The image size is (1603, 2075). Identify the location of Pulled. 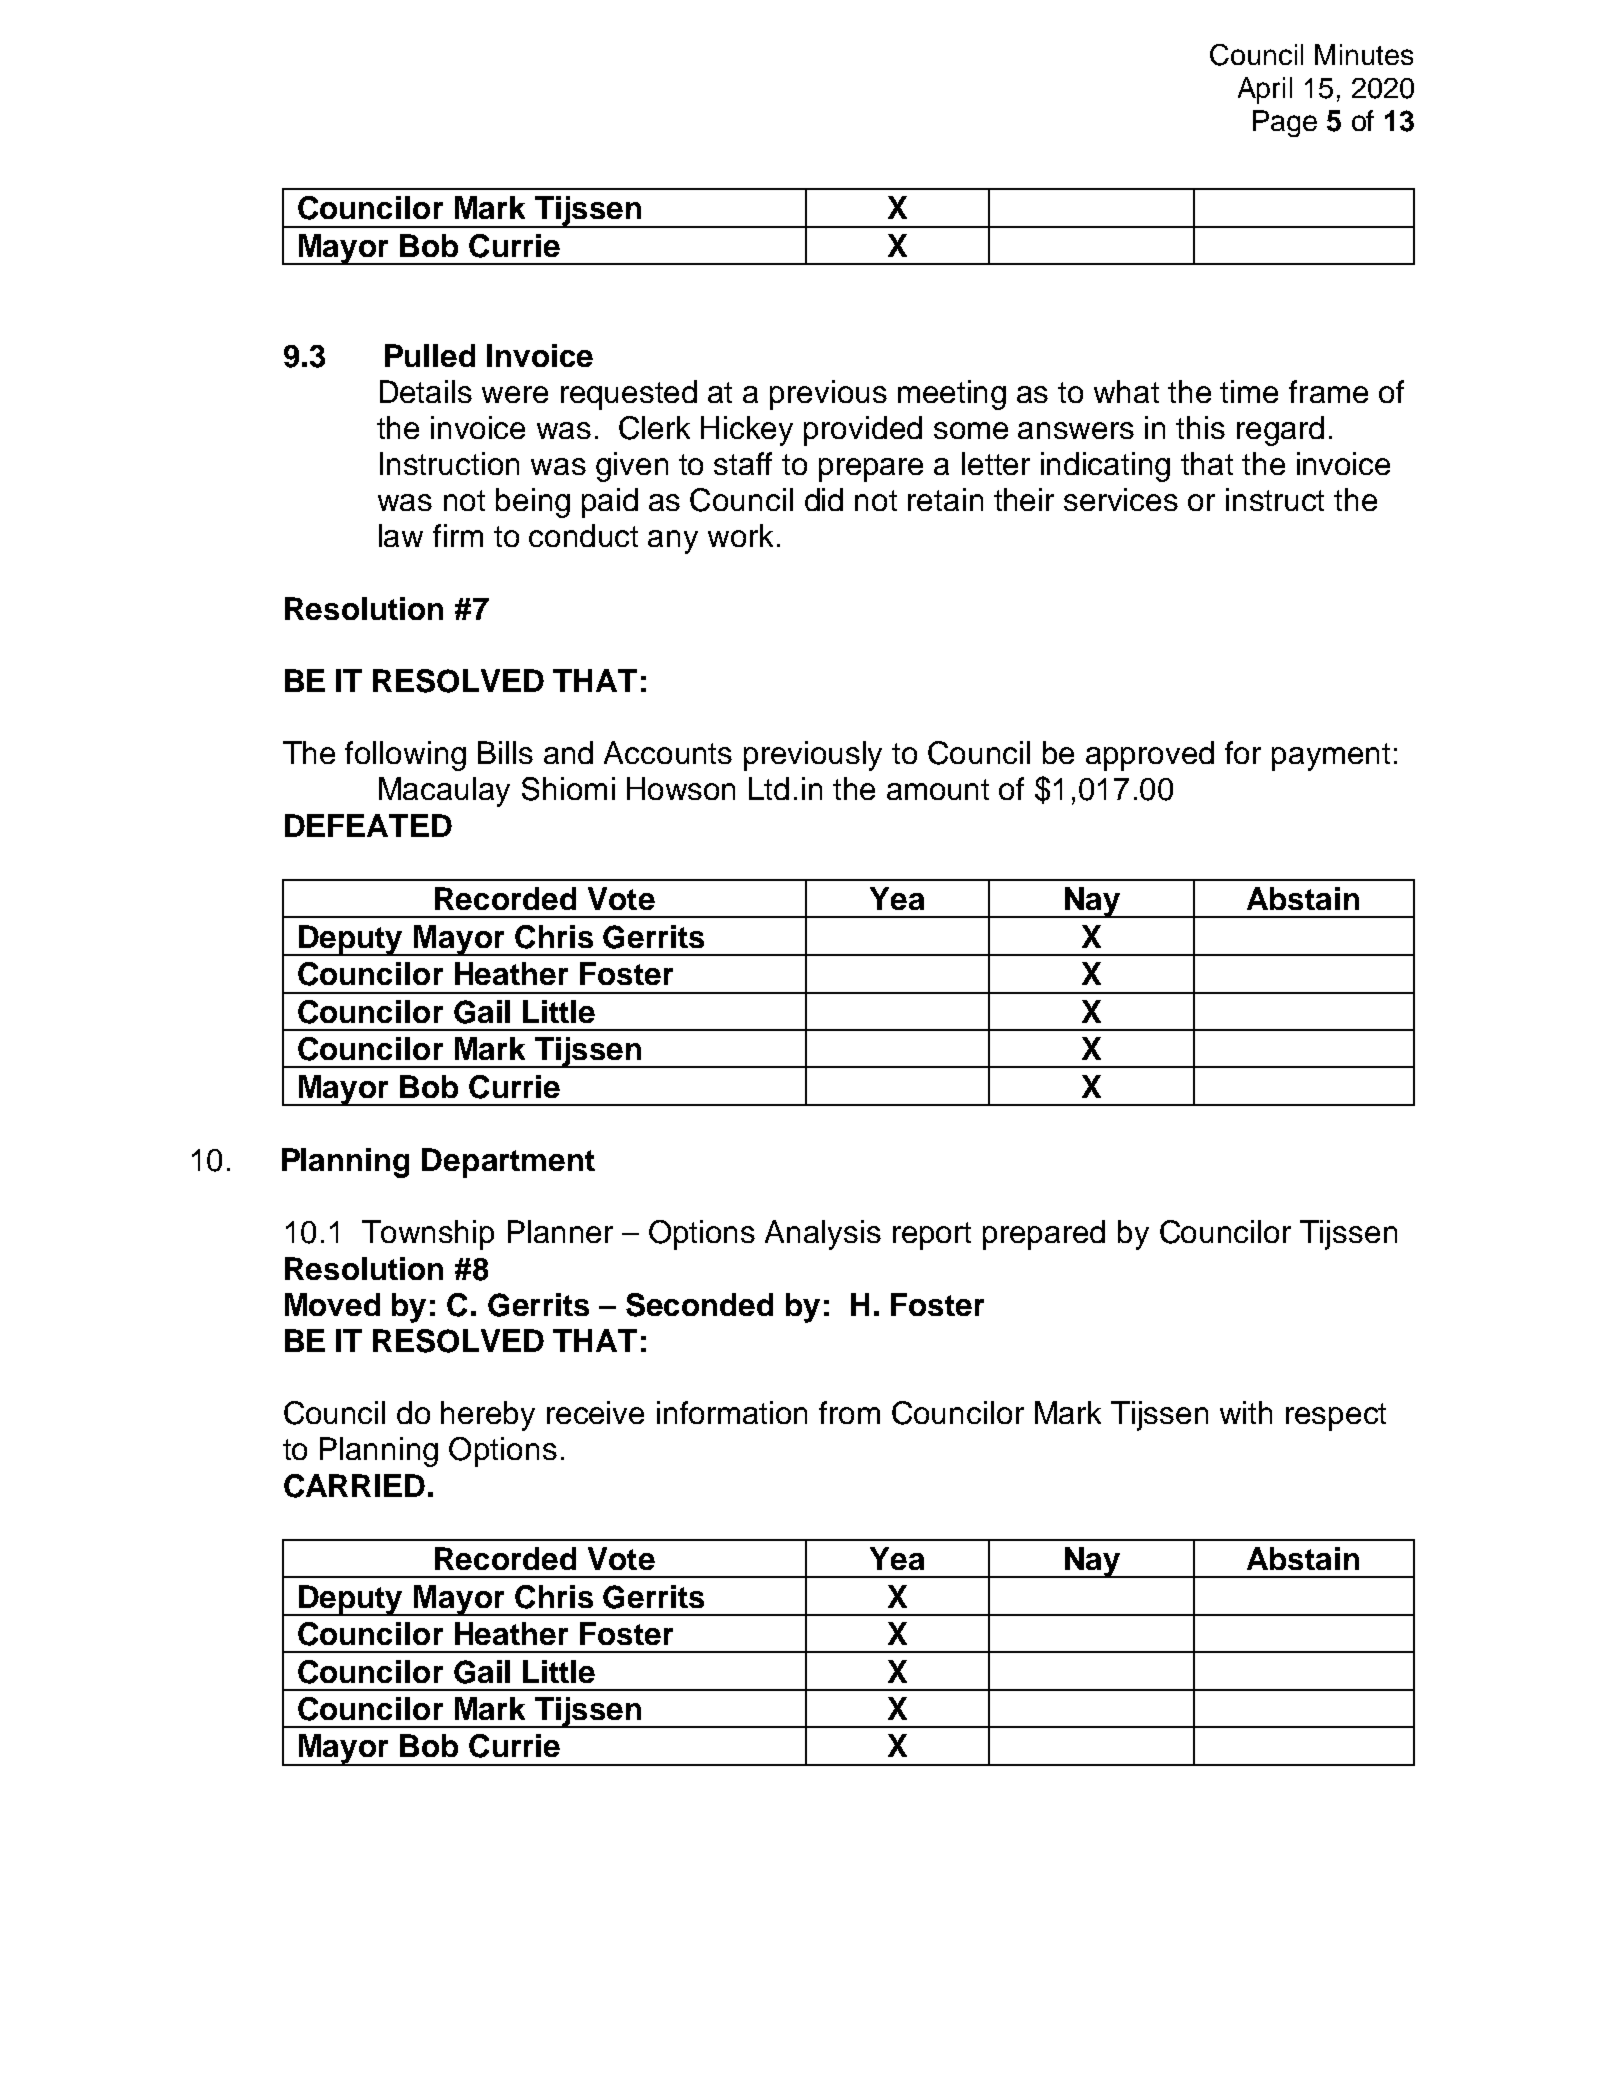
(430, 355).
